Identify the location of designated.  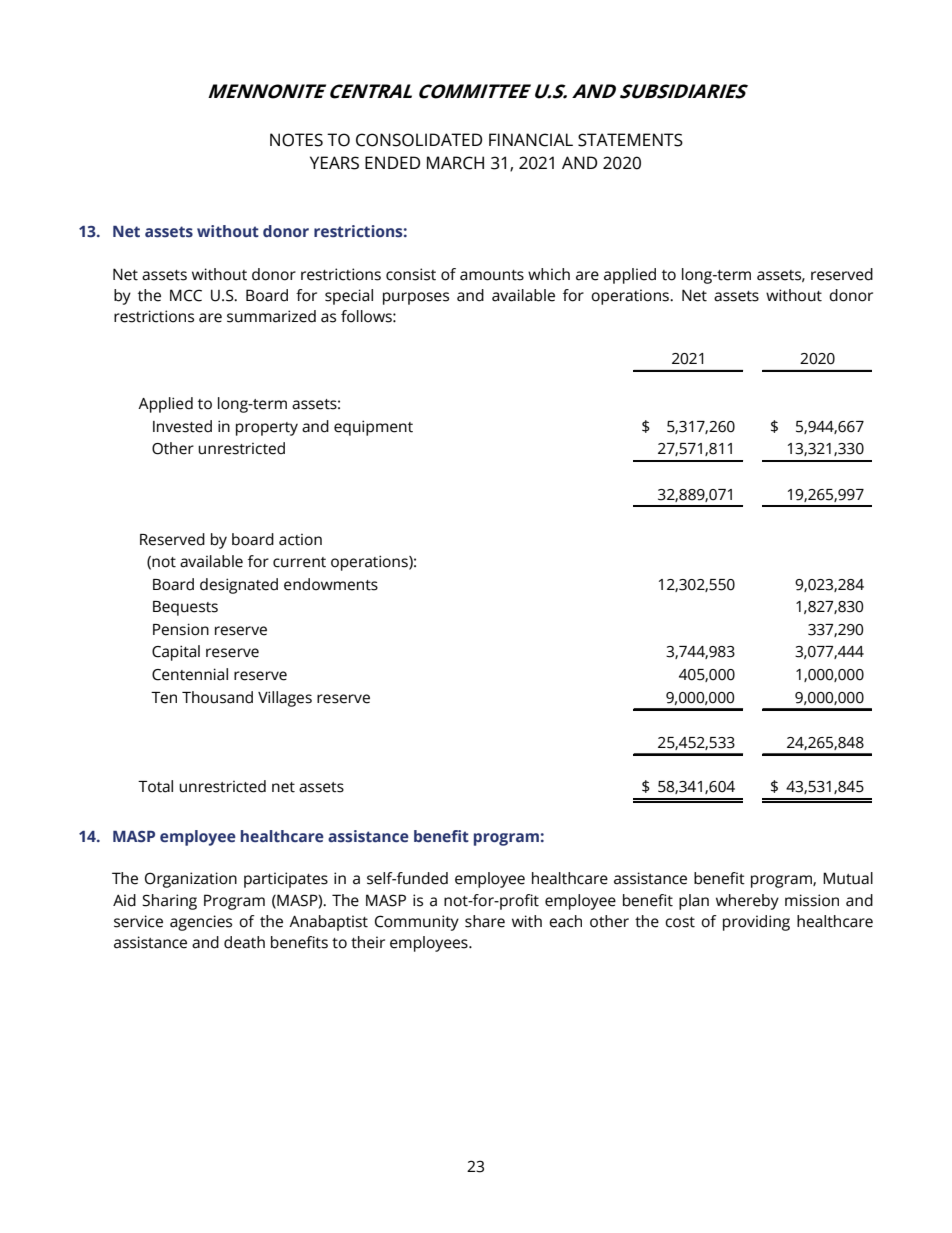
(239, 586).
